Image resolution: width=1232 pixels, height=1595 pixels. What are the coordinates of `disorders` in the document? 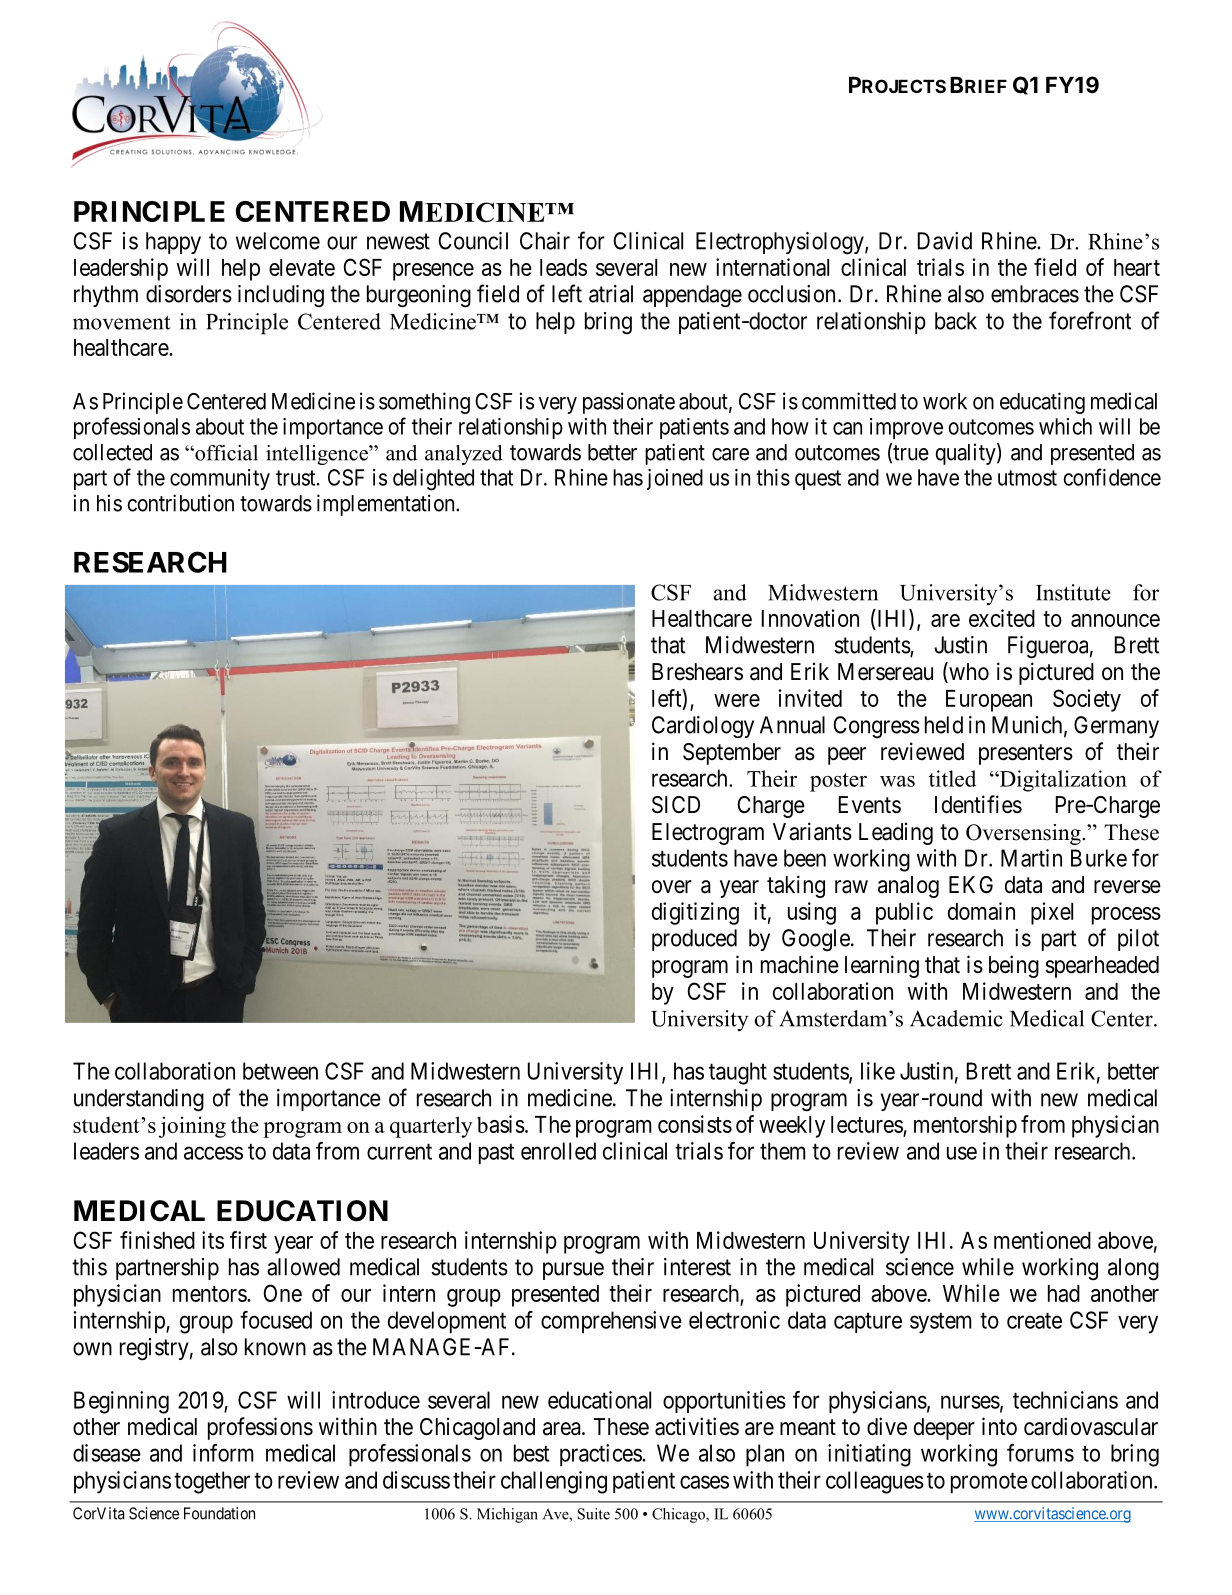 It's located at (189, 294).
